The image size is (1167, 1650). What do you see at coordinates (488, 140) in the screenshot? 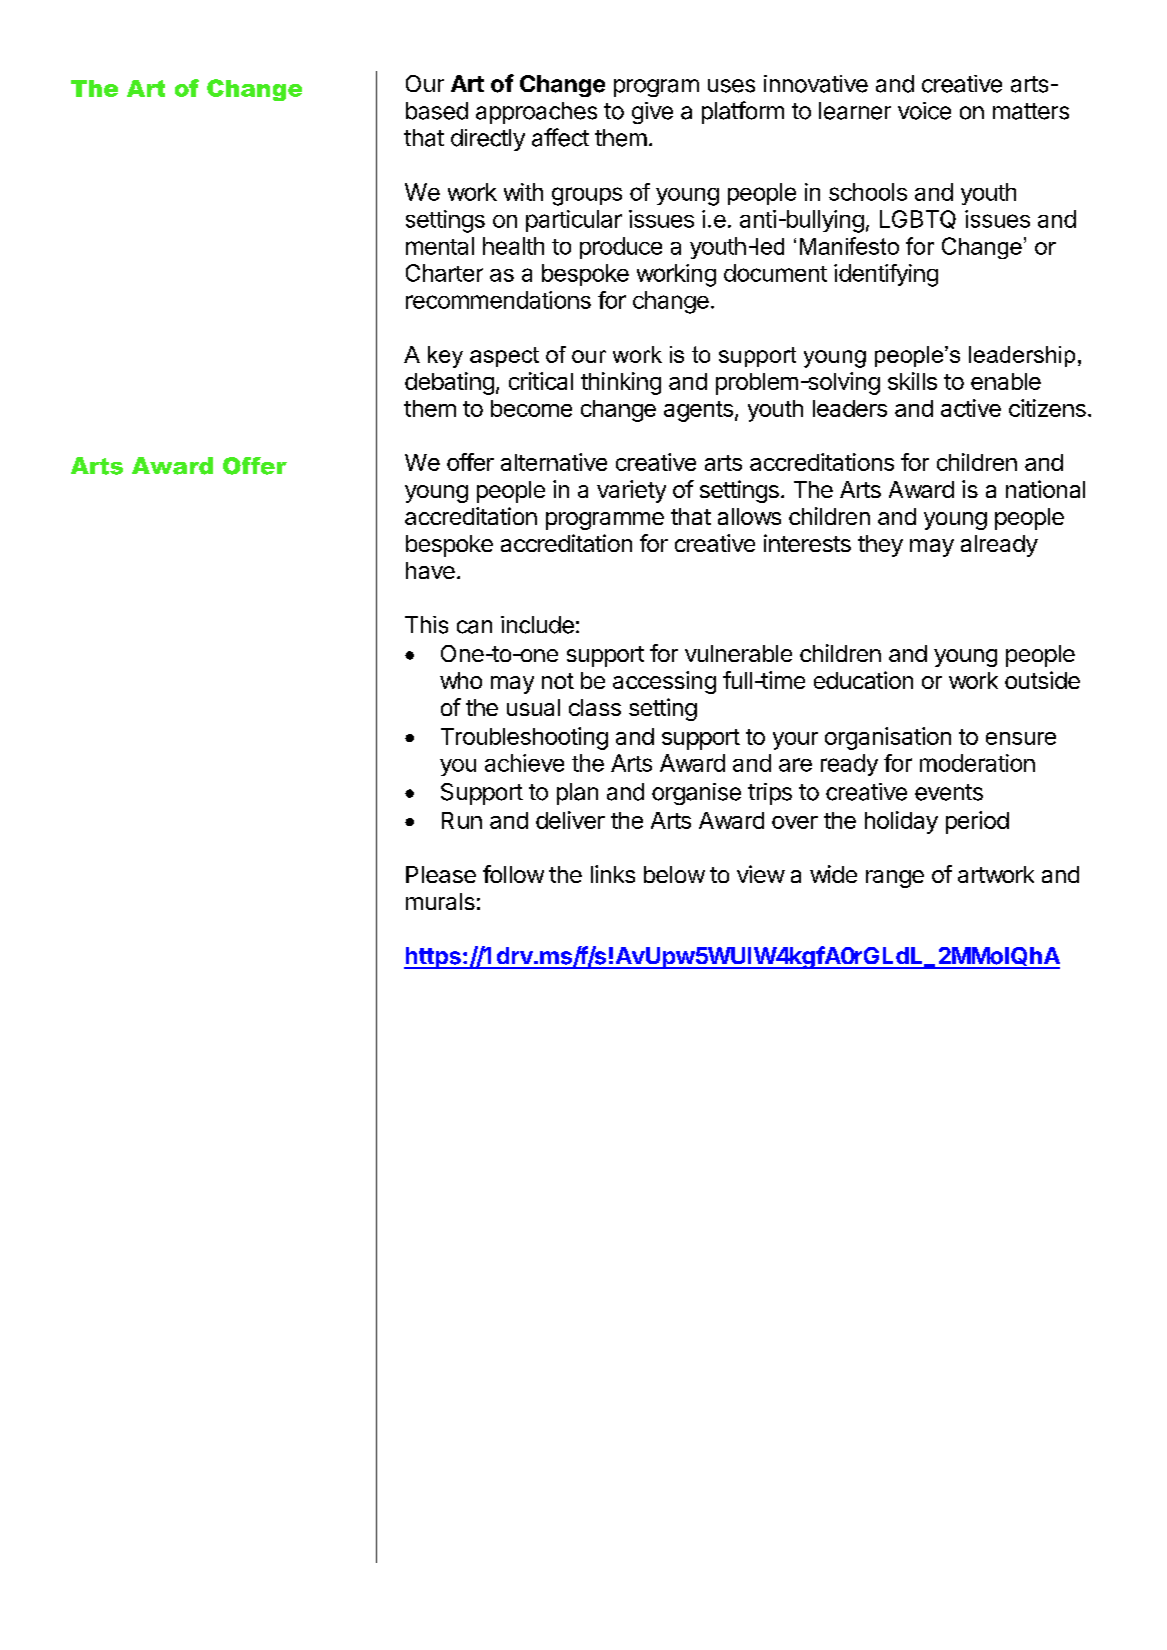
I see `directly` at bounding box center [488, 140].
